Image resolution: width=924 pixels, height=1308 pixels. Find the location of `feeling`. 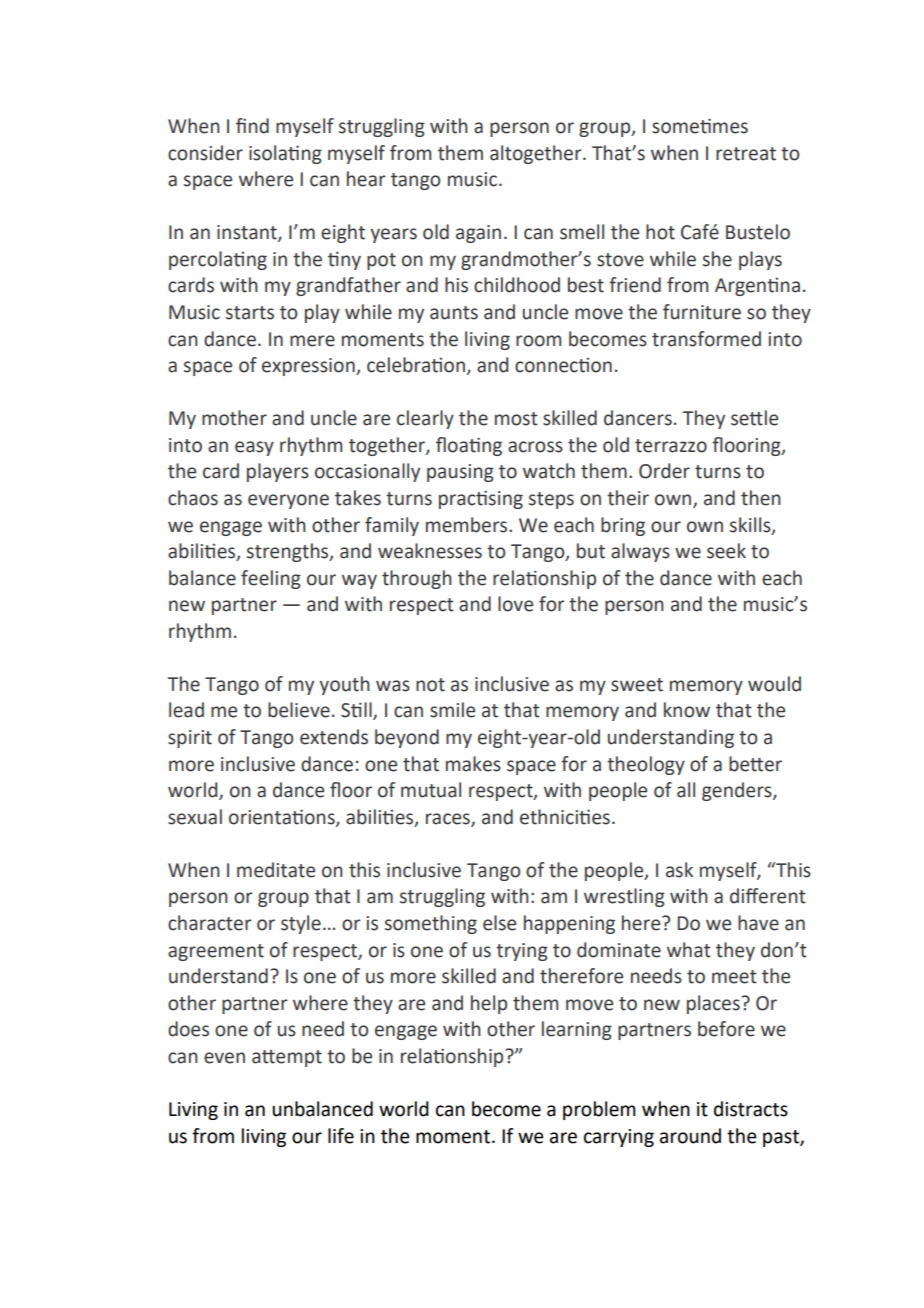

feeling is located at coordinates (271, 579).
